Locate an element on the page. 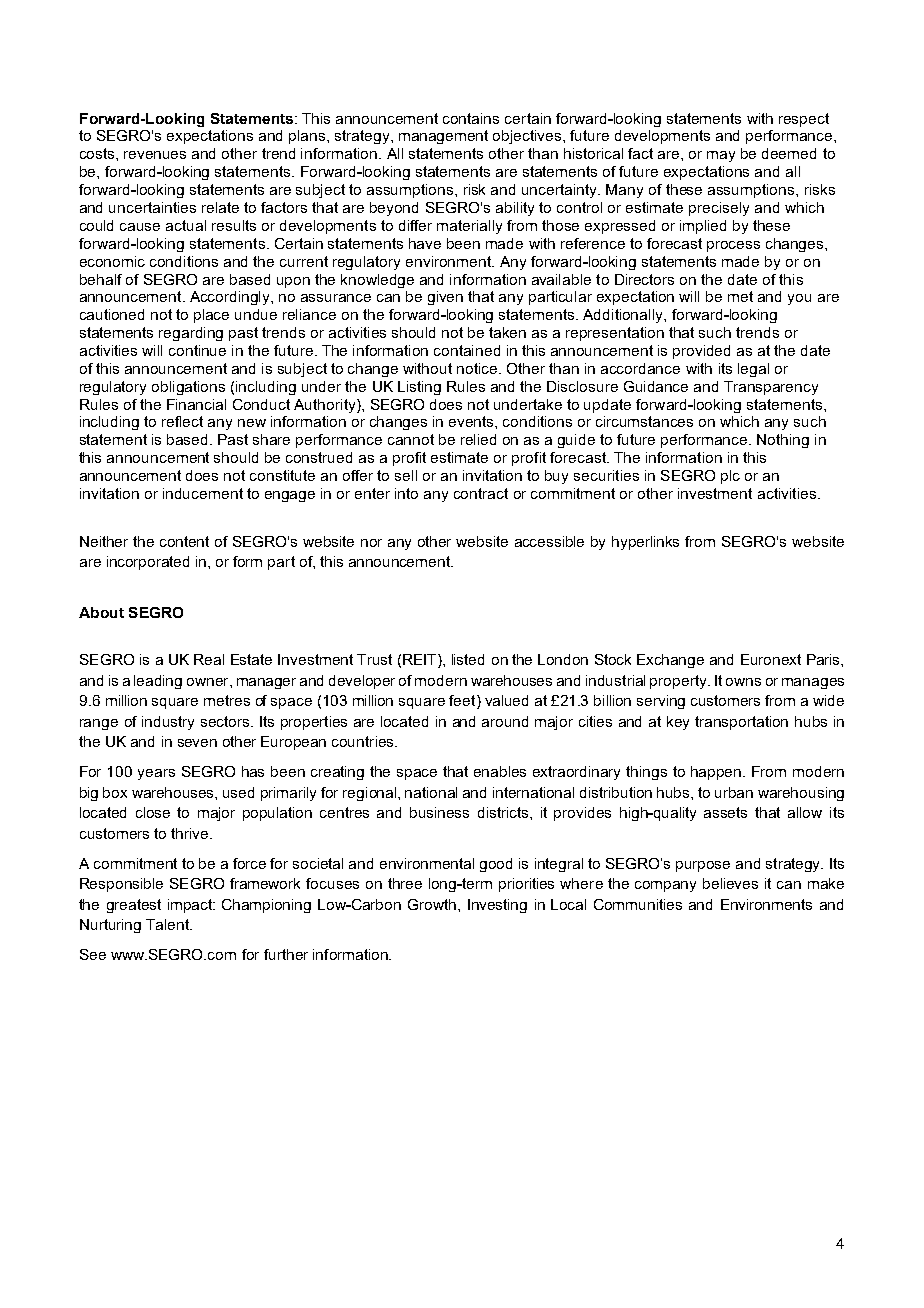  Talent is located at coordinates (169, 924).
